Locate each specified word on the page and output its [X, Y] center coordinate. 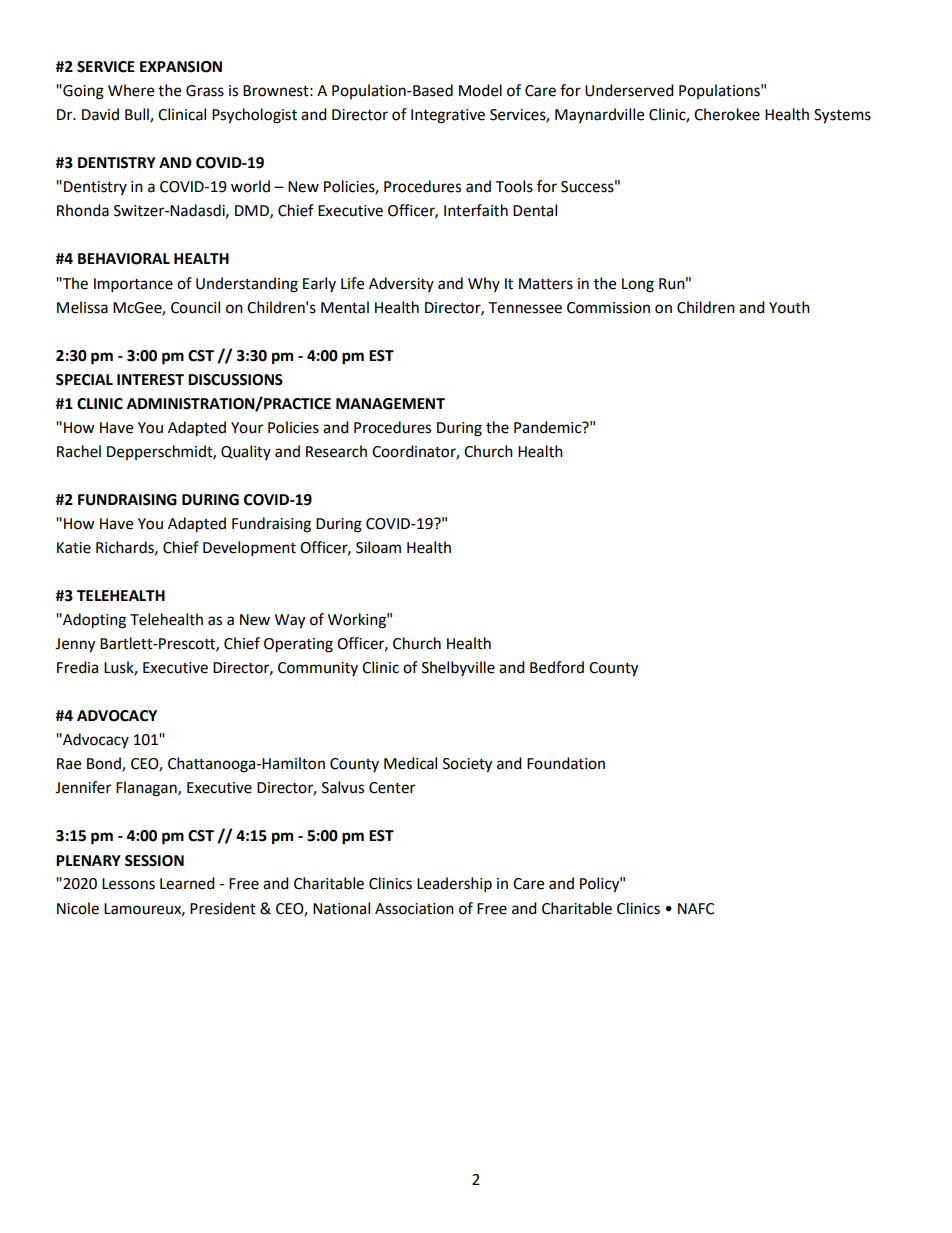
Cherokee [727, 114]
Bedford [557, 667]
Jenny [75, 645]
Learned [187, 883]
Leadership [454, 885]
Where [131, 90]
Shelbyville [458, 668]
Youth [789, 307]
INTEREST [150, 380]
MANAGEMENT [390, 404]
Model [480, 90]
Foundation [566, 763]
